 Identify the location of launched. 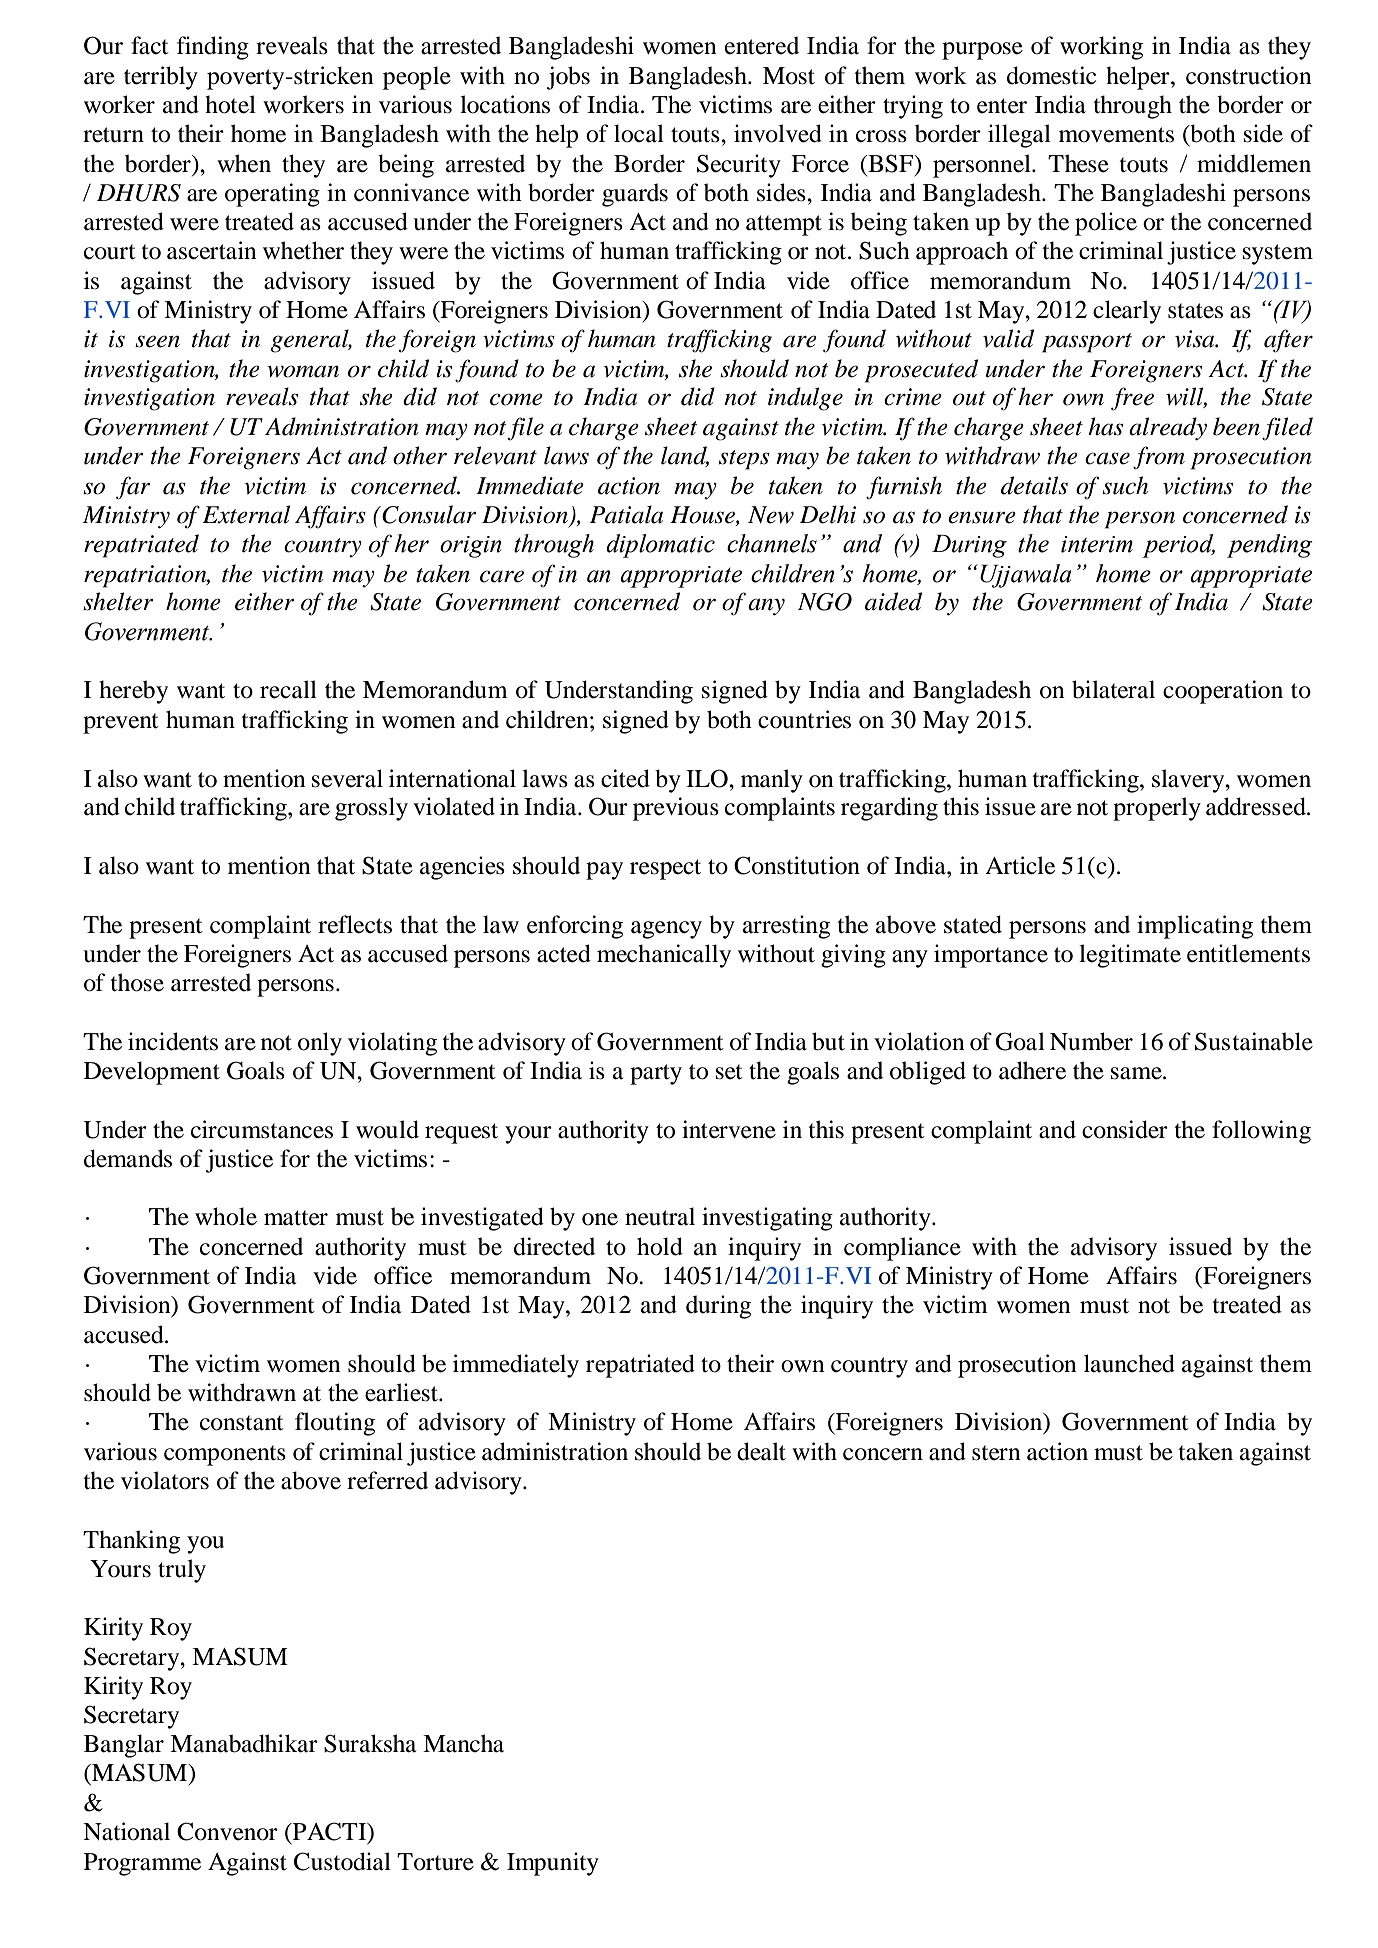
(1129, 1363).
